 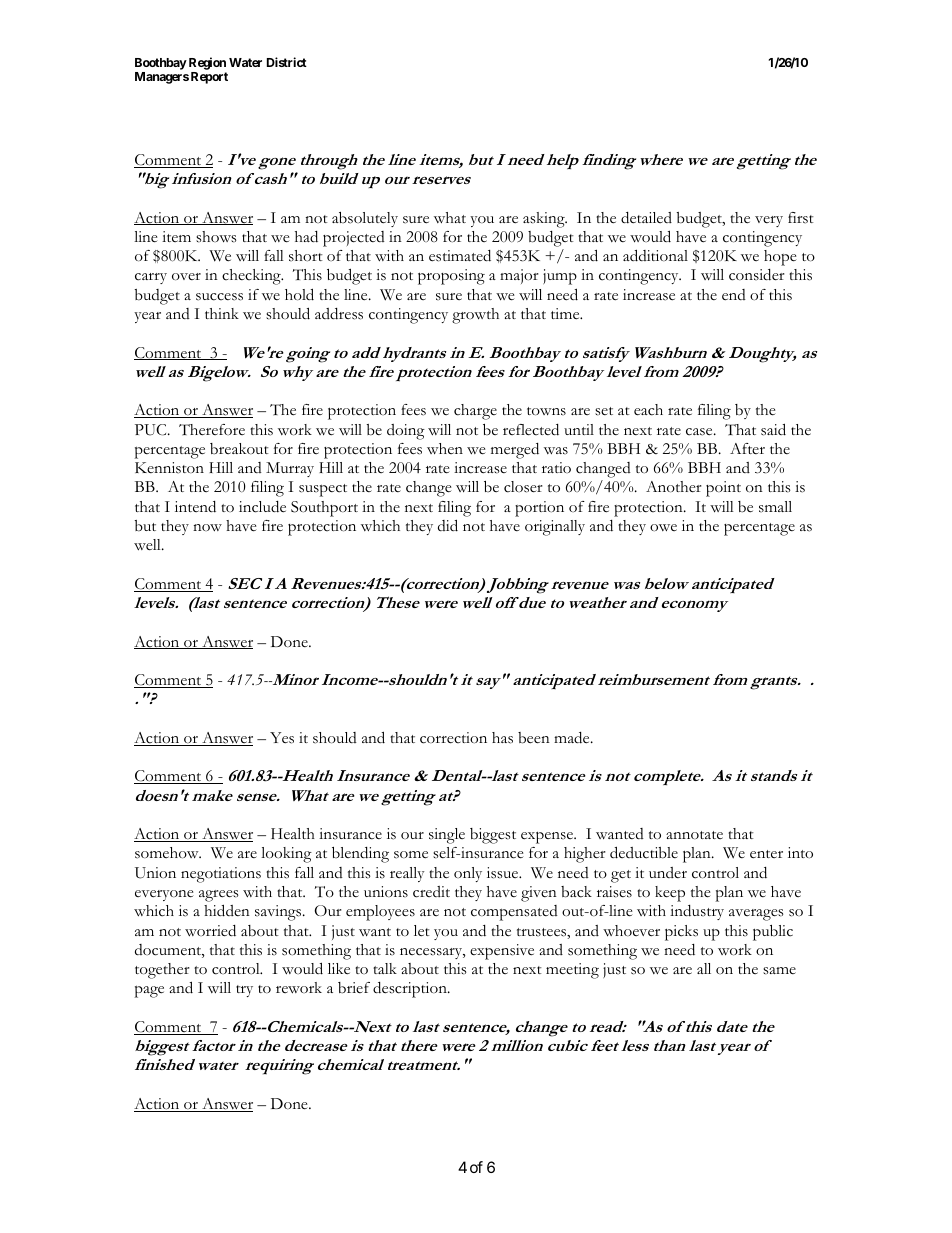 What do you see at coordinates (210, 931) in the page?
I see `worried` at bounding box center [210, 931].
